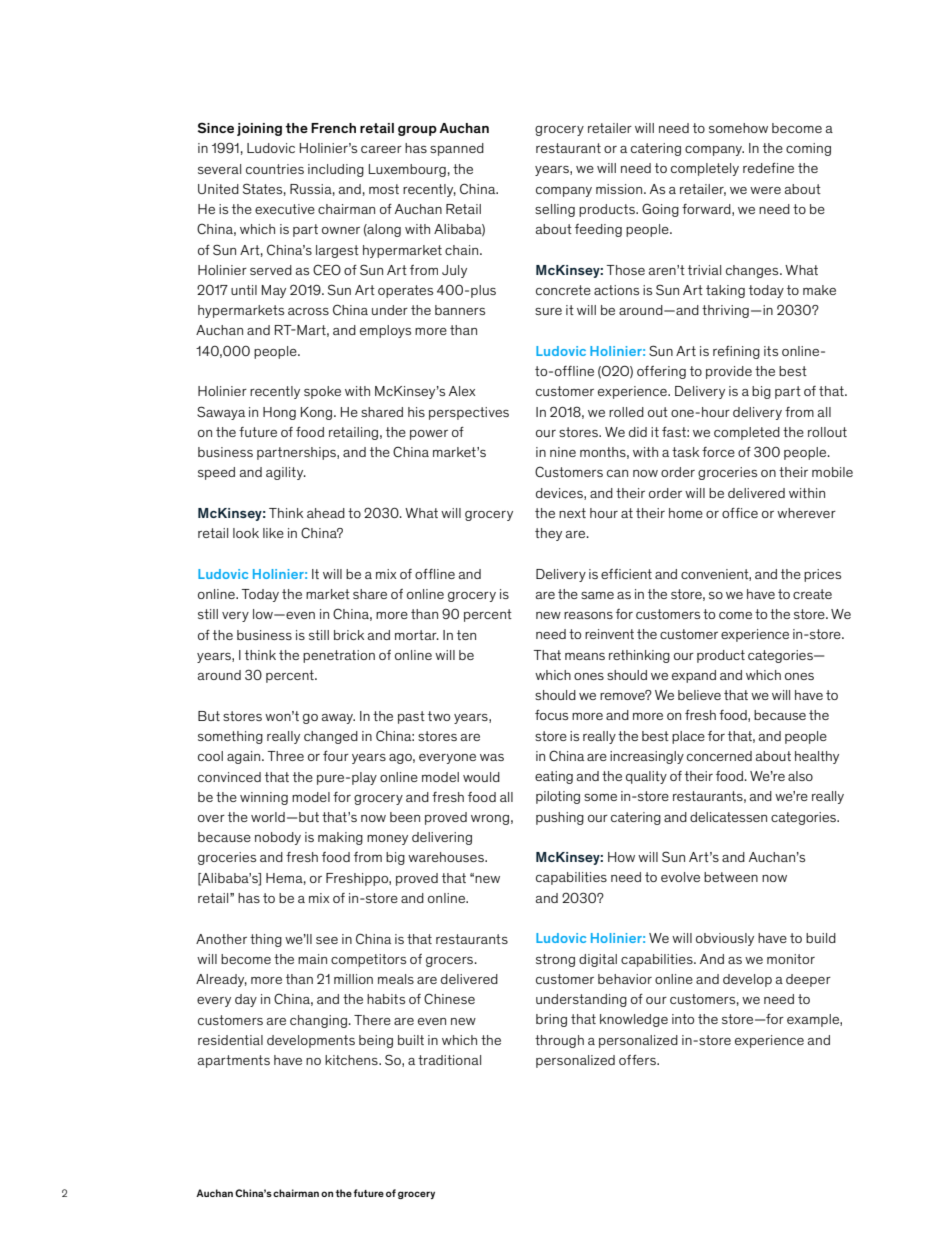 This screenshot has height=1233, width=952. Describe the element at coordinates (275, 169) in the screenshot. I see `countries` at that location.
